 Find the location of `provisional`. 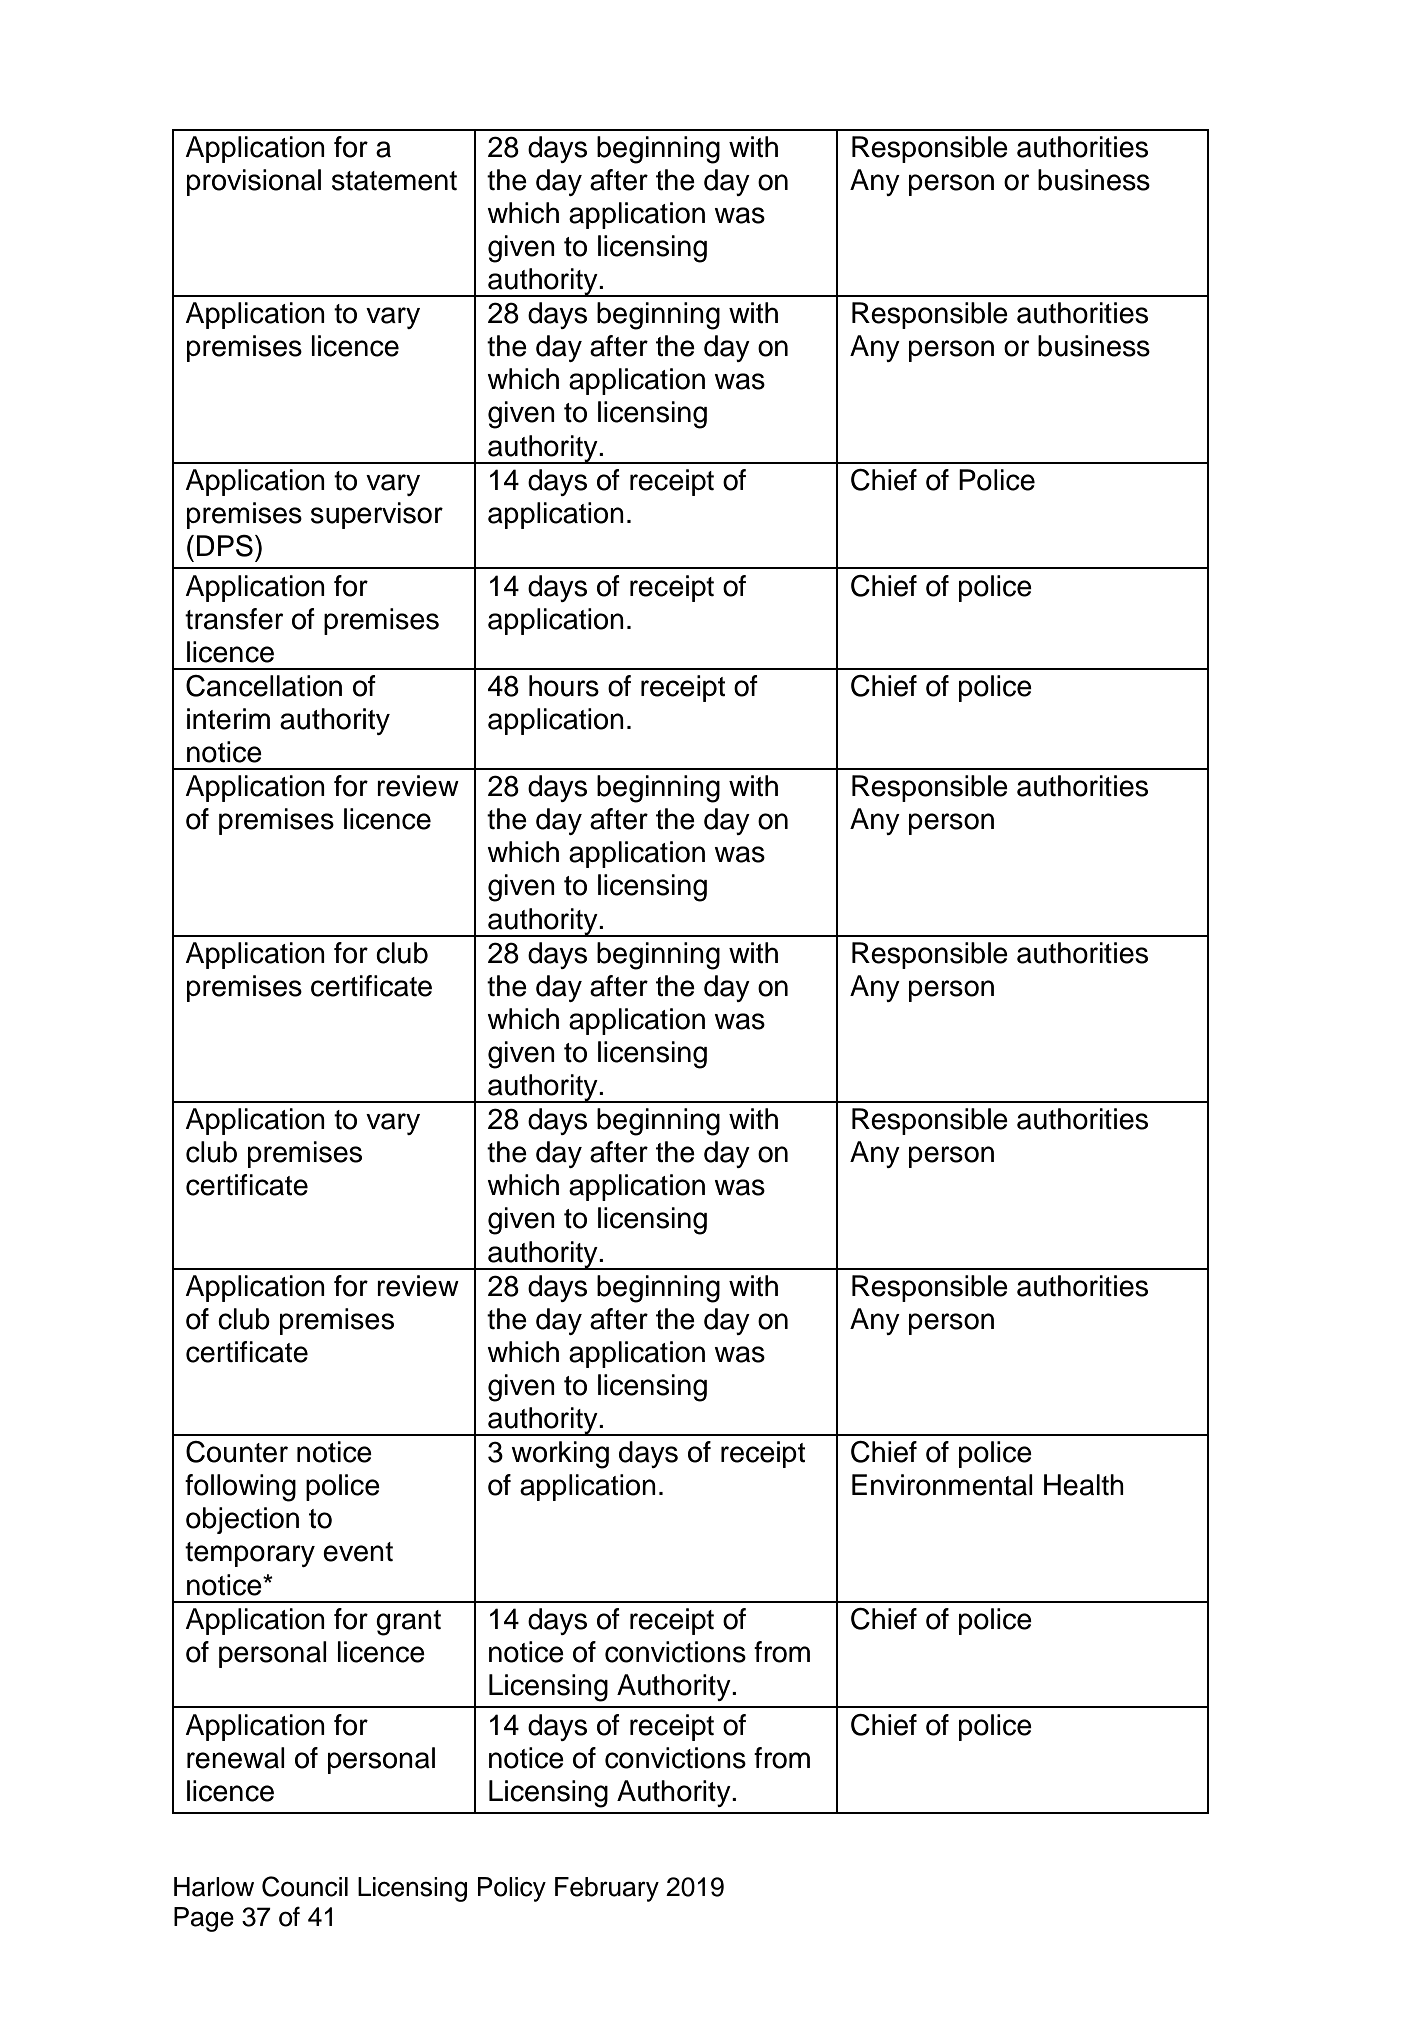

provisional is located at coordinates (254, 182).
